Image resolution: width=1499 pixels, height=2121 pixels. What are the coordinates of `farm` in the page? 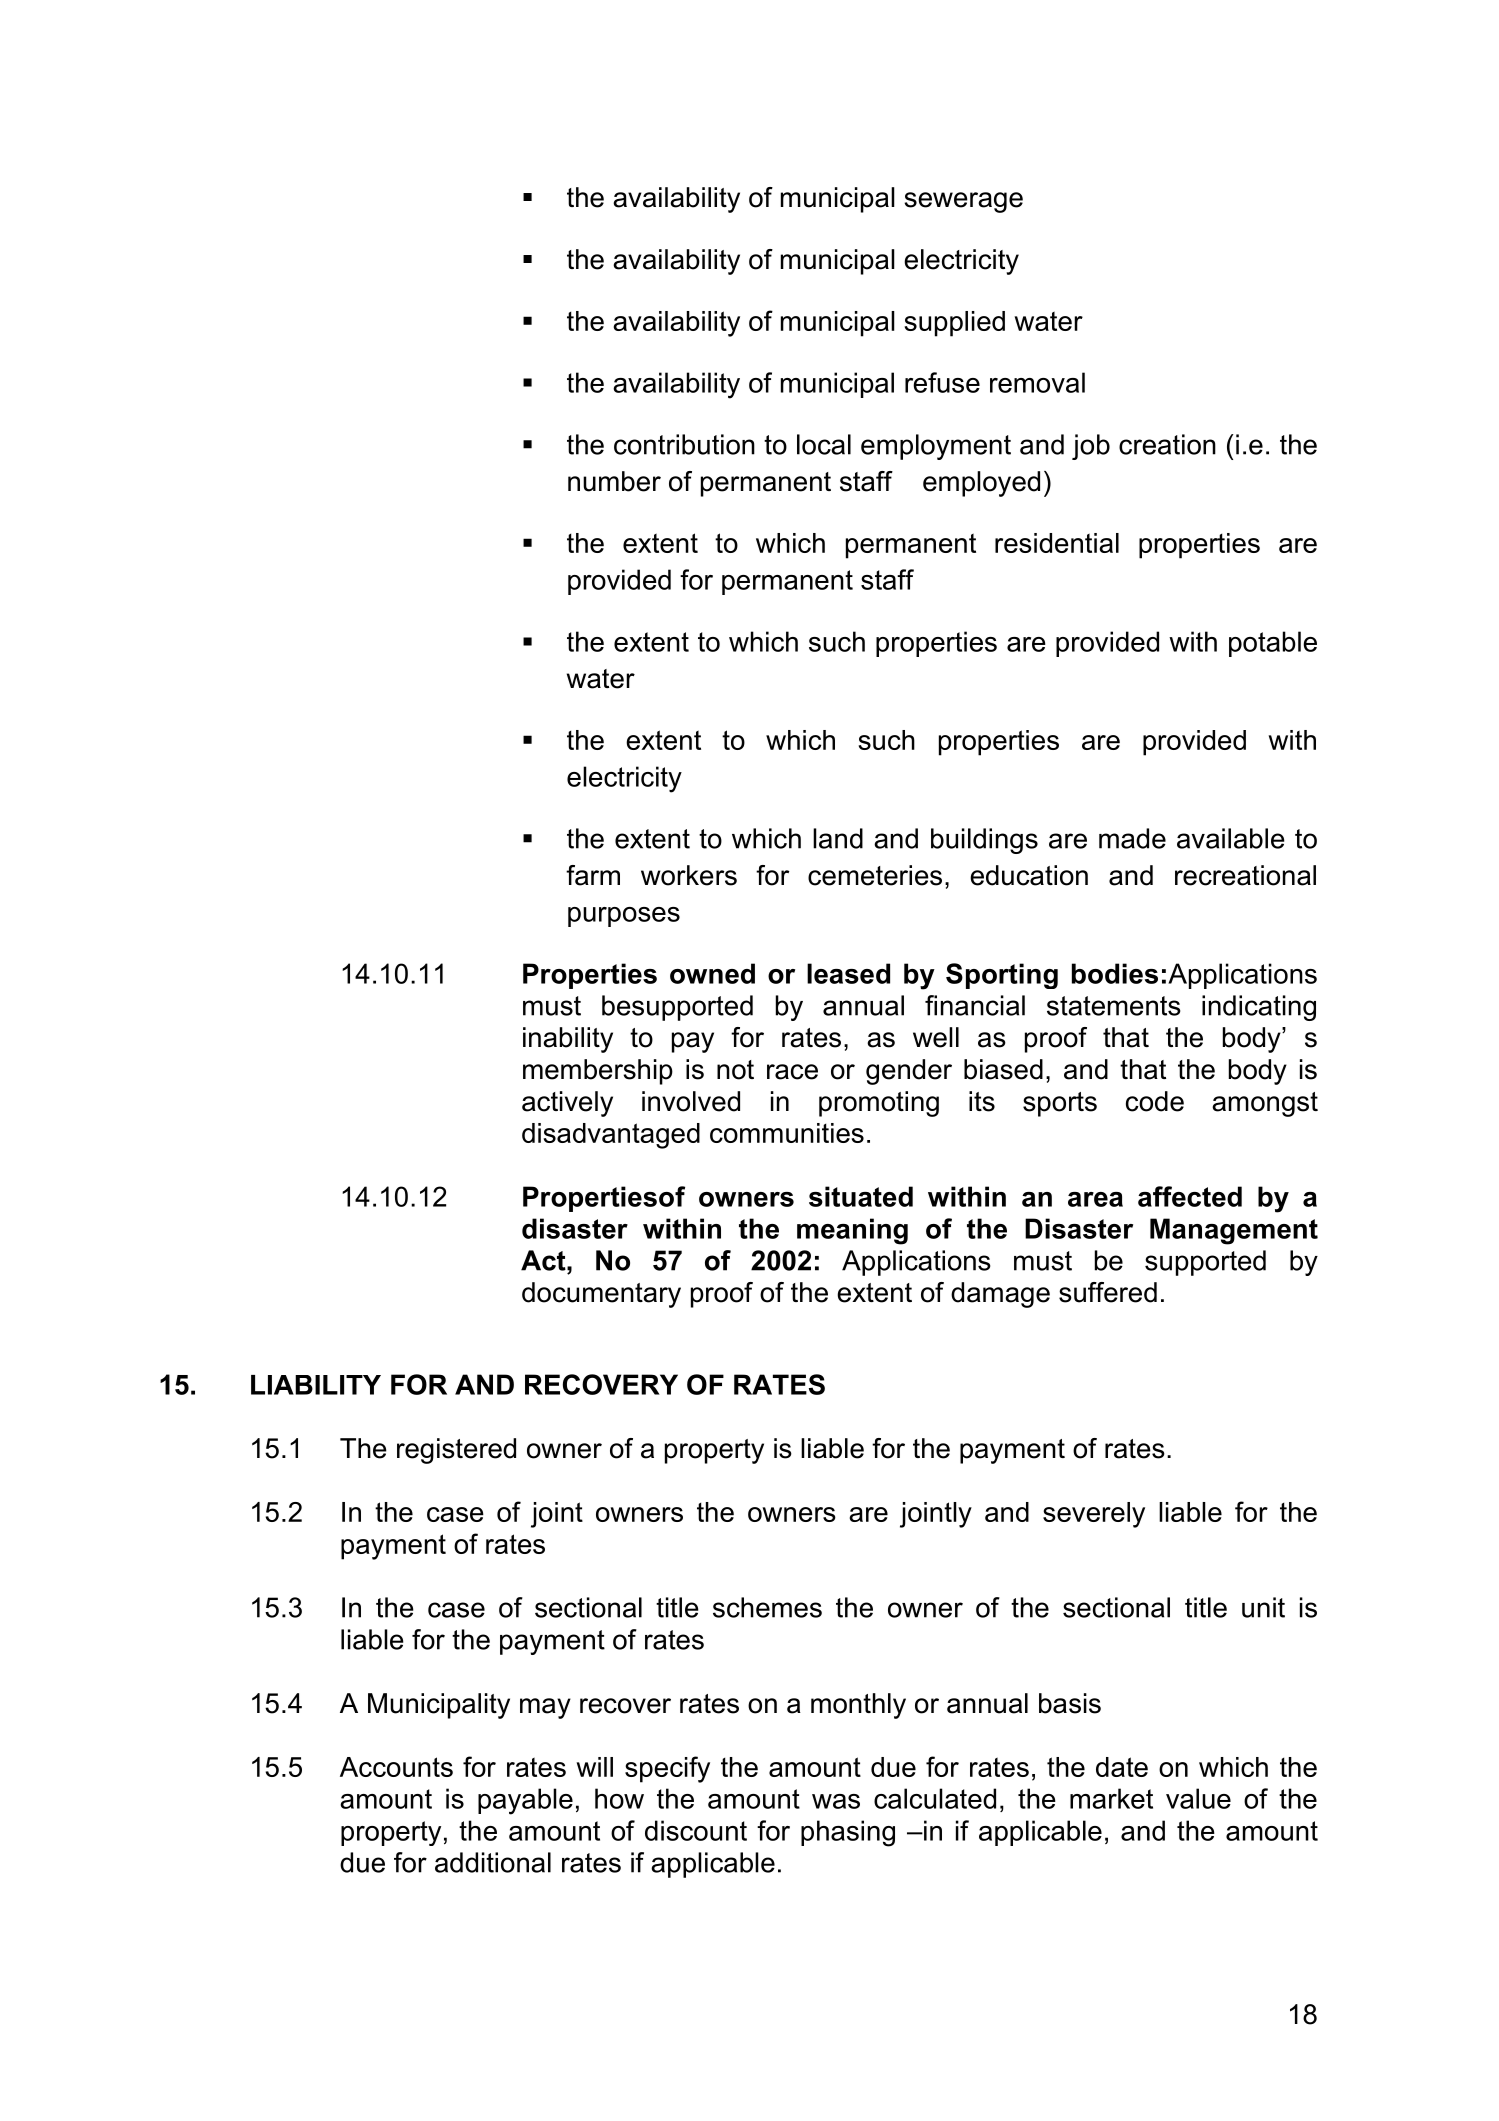 It's located at (593, 875).
